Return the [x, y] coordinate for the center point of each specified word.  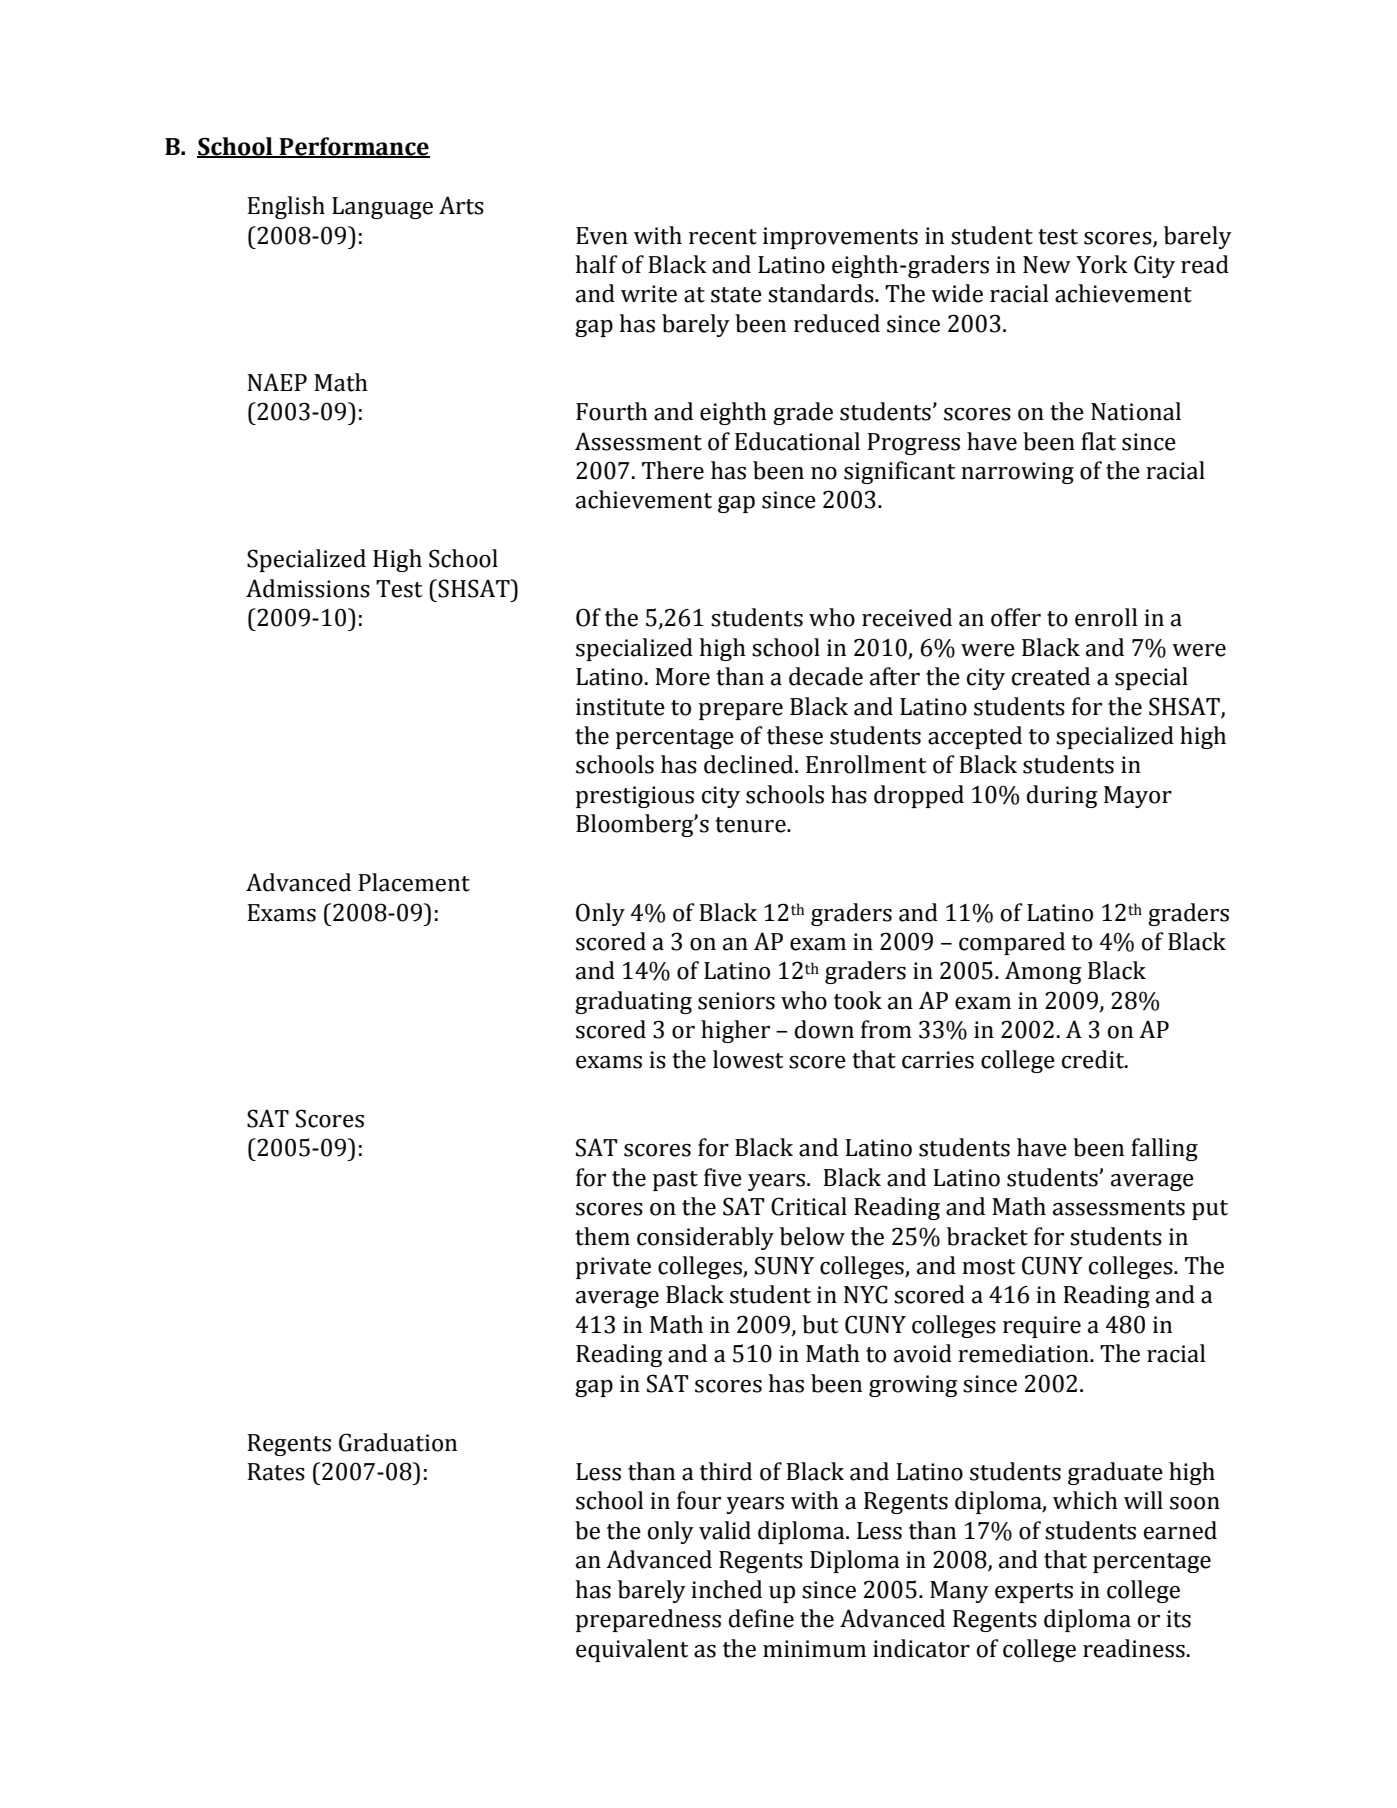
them [602, 1236]
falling [1164, 1149]
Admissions [308, 588]
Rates [276, 1472]
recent [723, 237]
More [682, 677]
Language [382, 208]
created [1051, 676]
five [723, 1177]
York [1102, 264]
